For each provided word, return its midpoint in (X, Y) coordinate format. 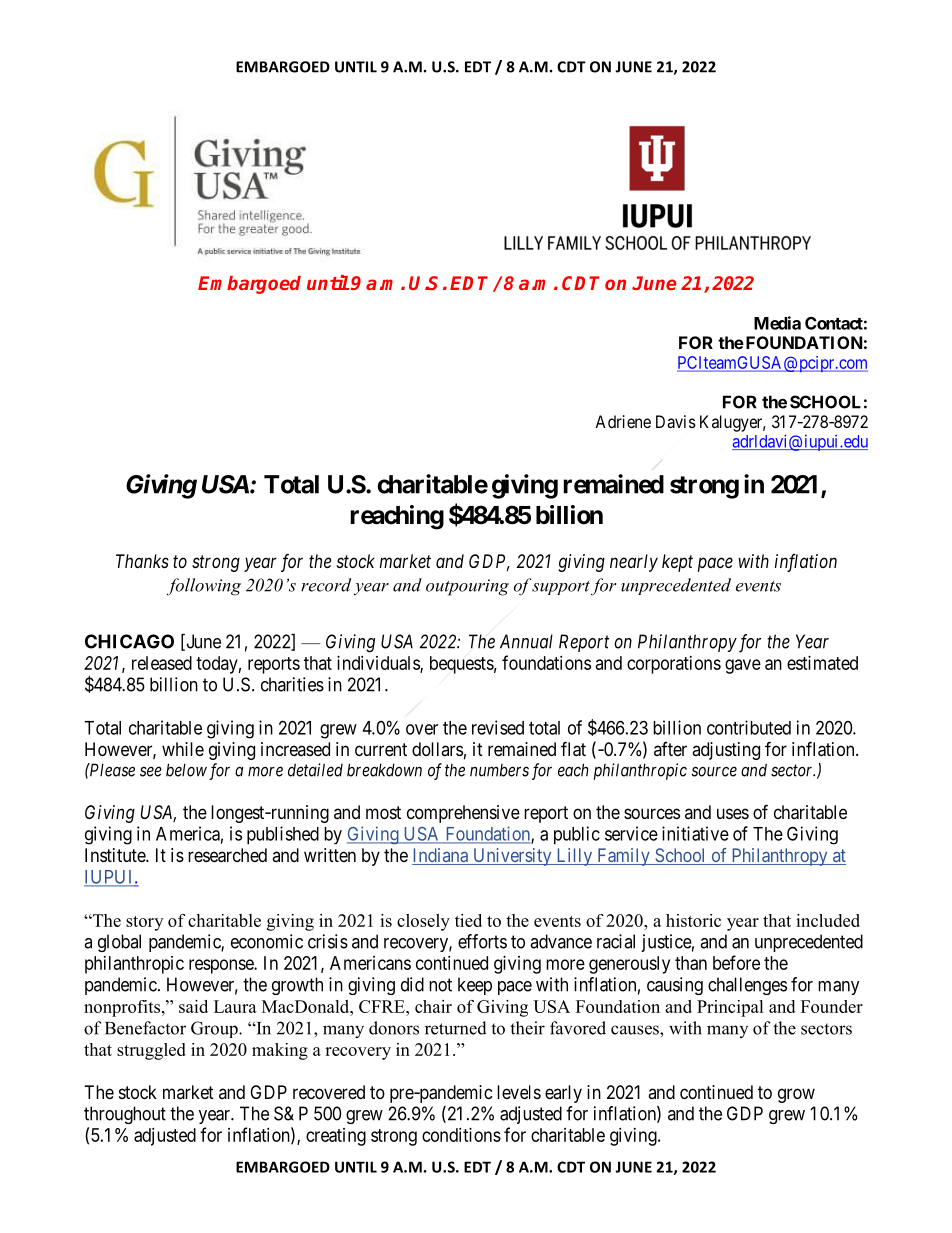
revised (498, 727)
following (204, 587)
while (183, 749)
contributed (749, 727)
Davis (676, 421)
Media (777, 323)
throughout (125, 1115)
